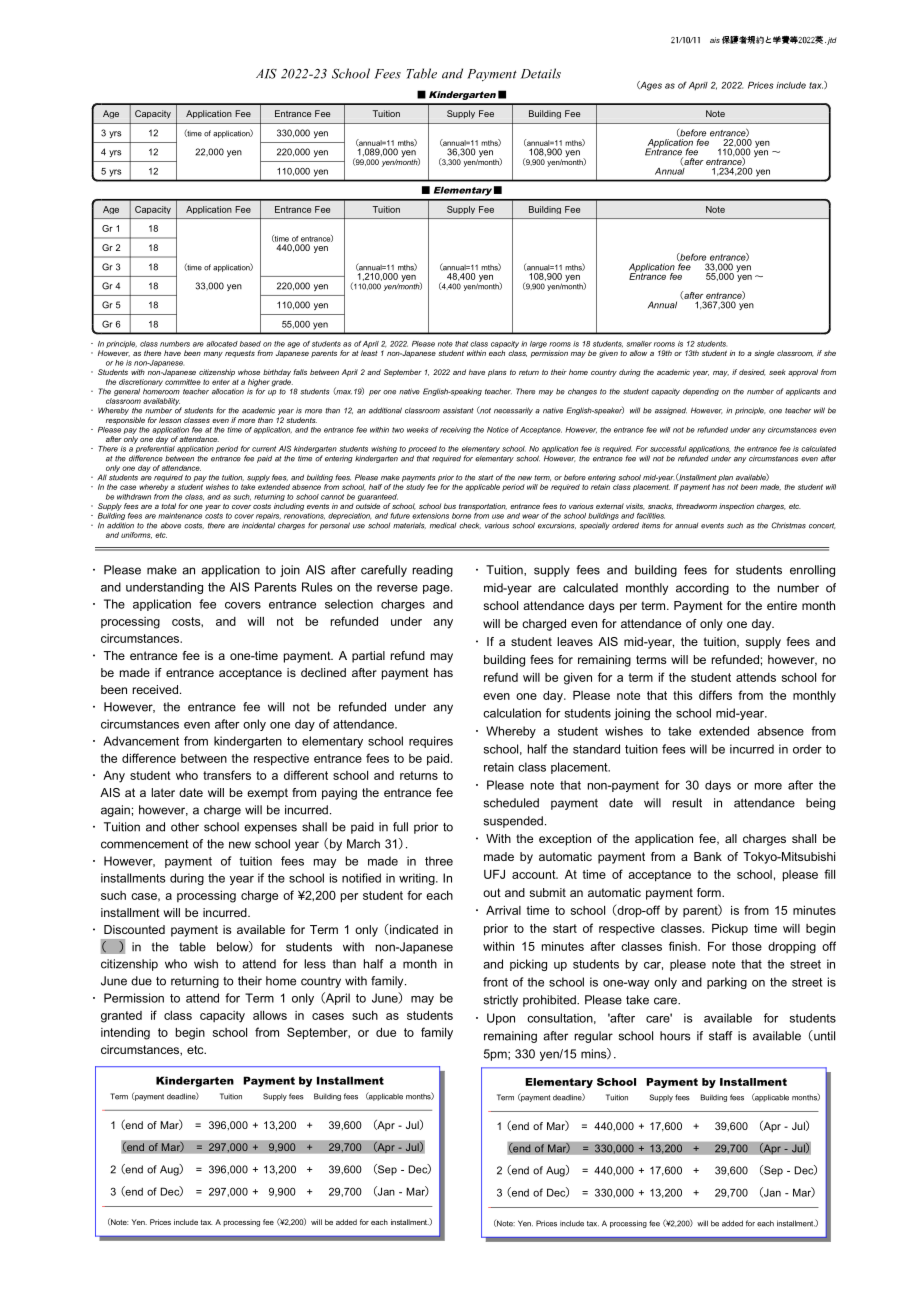  I want to click on smaller, so click(639, 344).
